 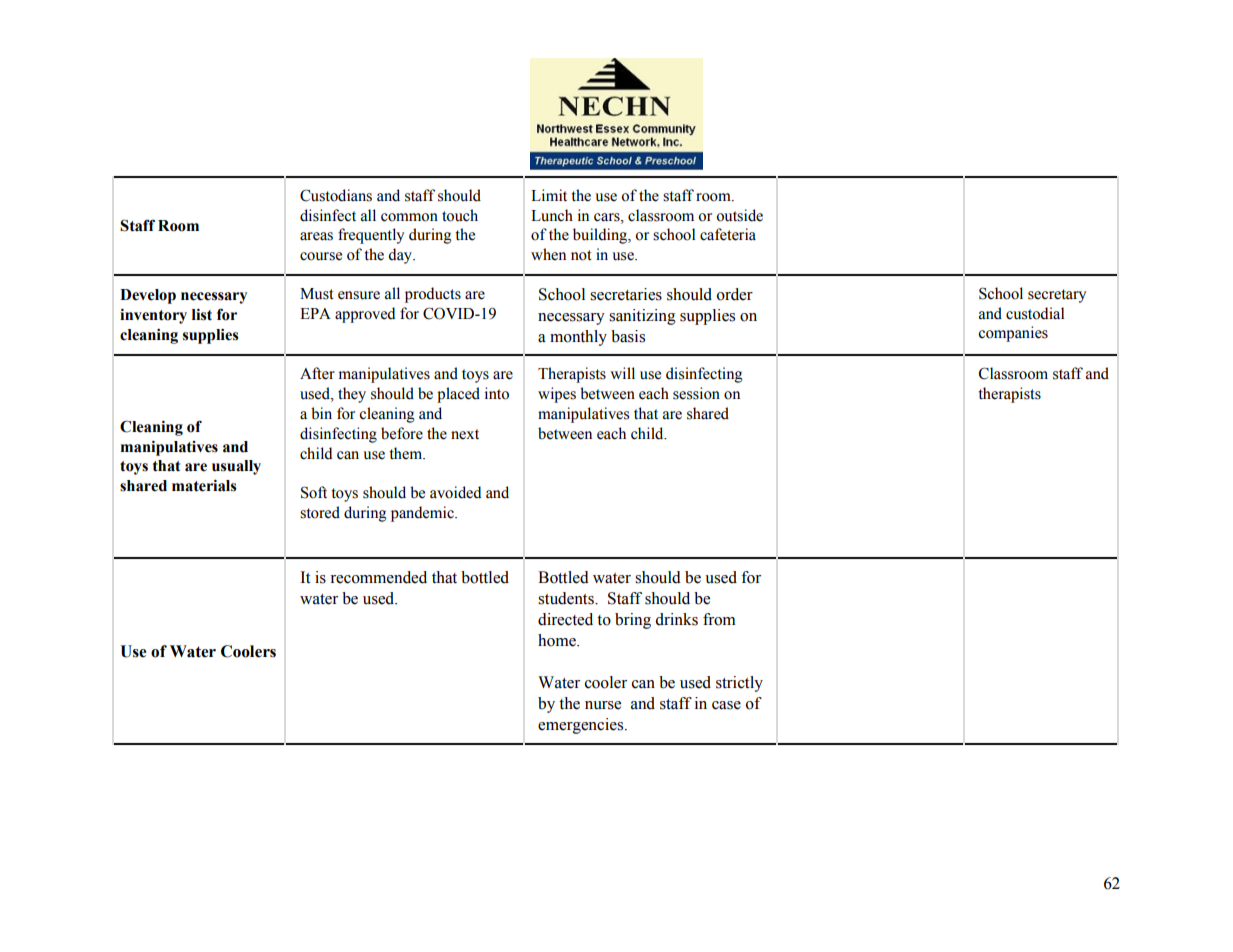 What do you see at coordinates (336, 195) in the page?
I see `Custodians` at bounding box center [336, 195].
